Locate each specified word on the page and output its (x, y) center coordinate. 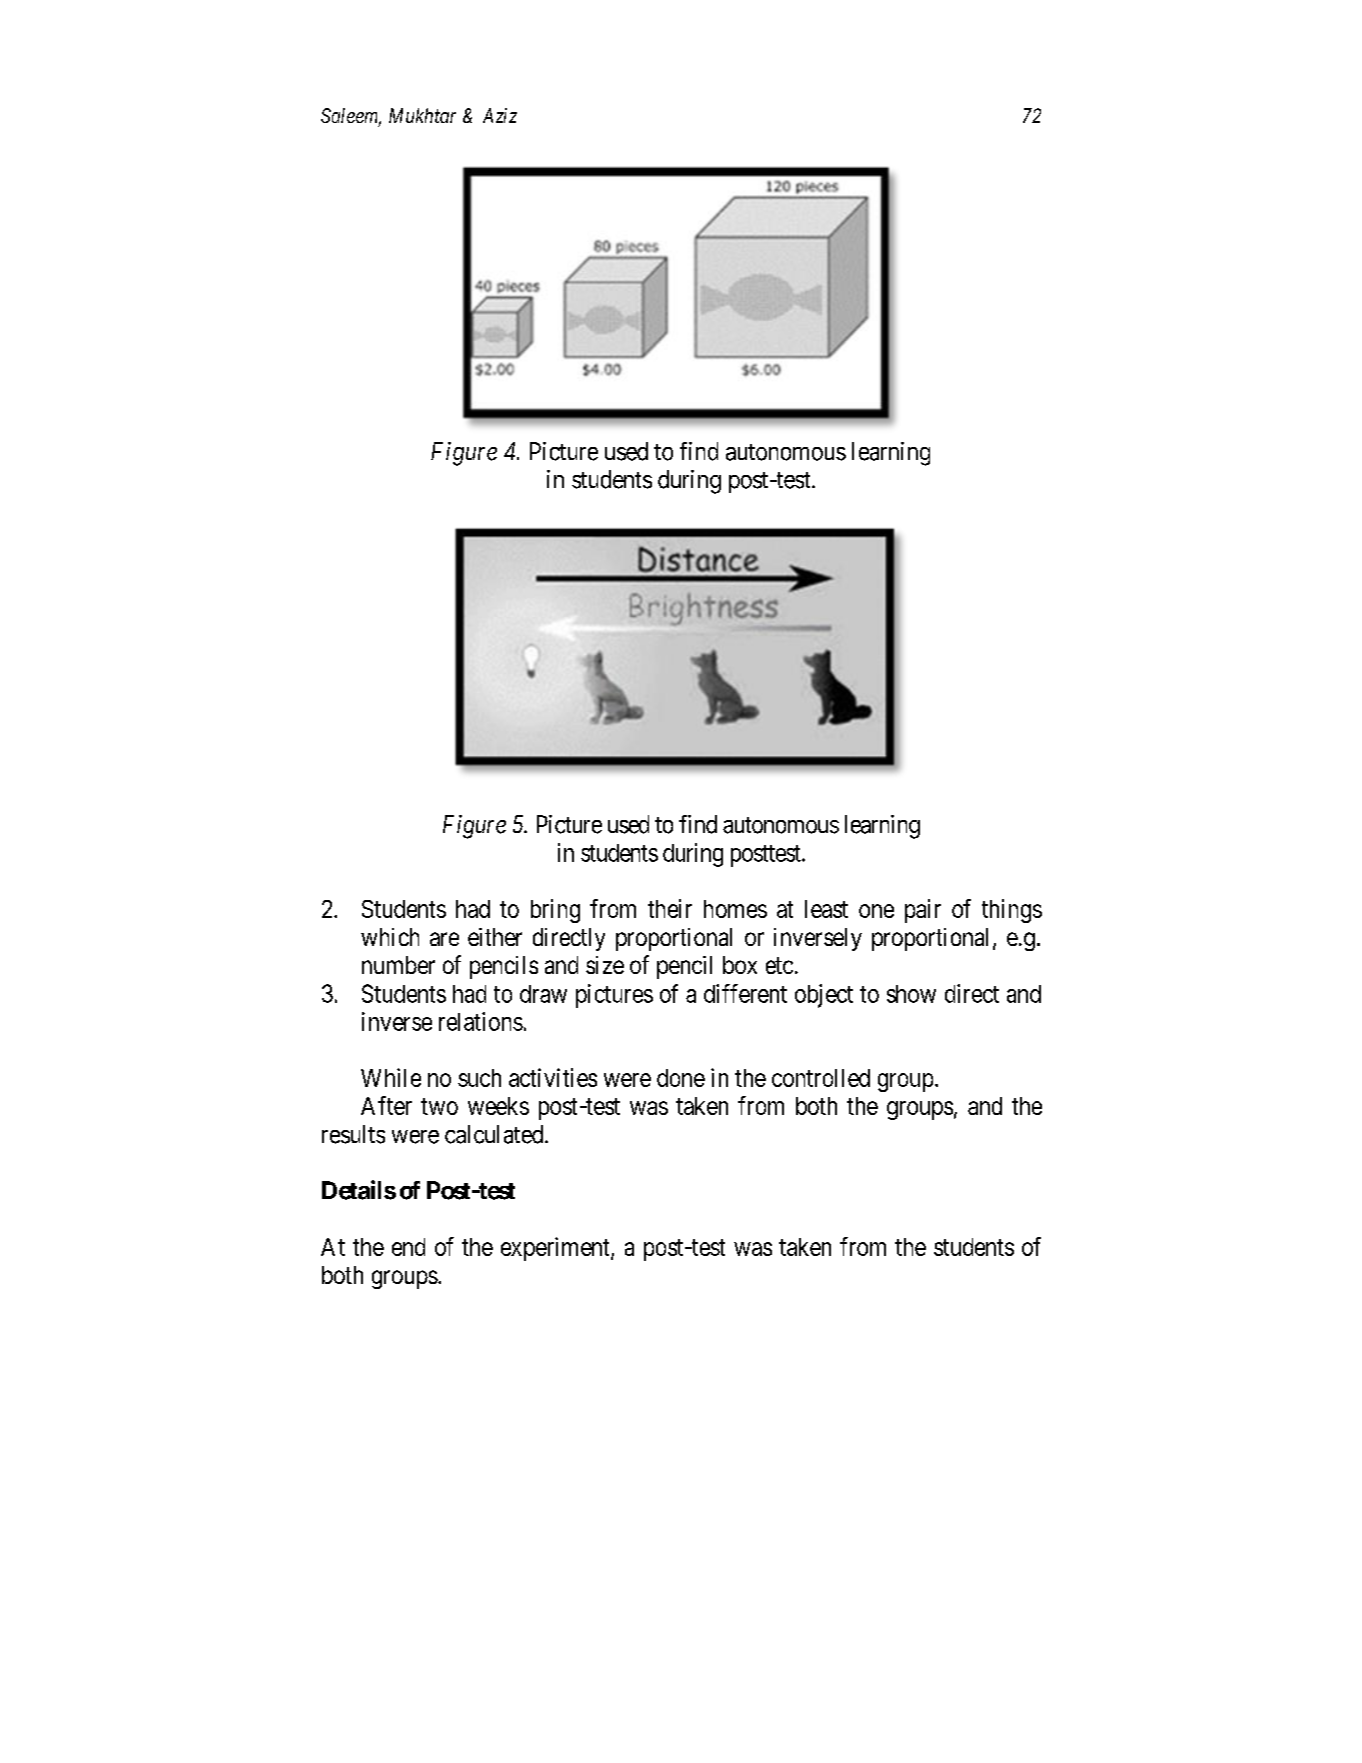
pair (923, 911)
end (408, 1247)
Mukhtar (422, 115)
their (670, 908)
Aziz (500, 115)
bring (555, 911)
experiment (556, 1249)
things (1012, 911)
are (444, 939)
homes (735, 909)
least (826, 909)
